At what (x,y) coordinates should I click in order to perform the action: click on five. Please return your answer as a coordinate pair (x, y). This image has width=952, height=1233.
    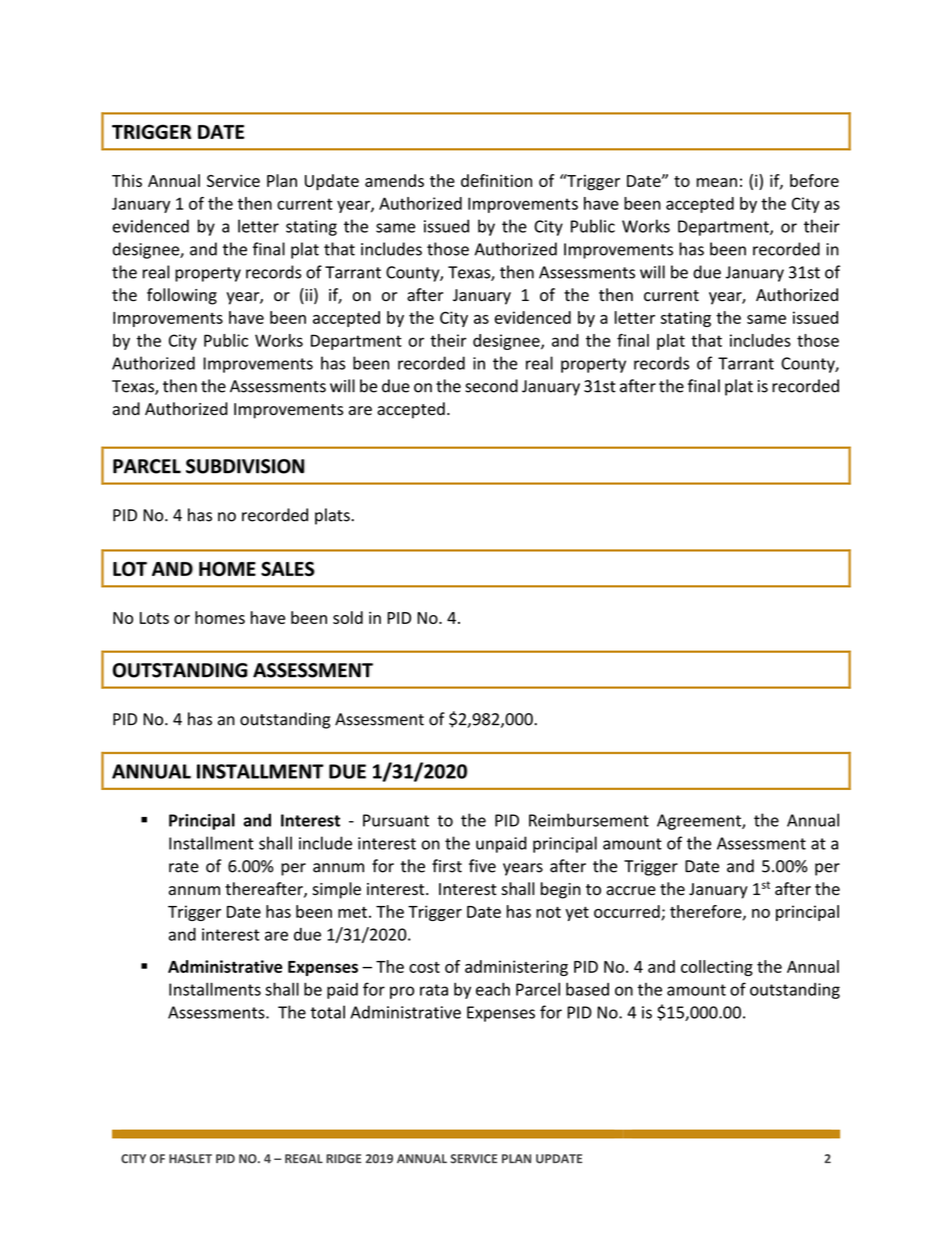
    Looking at the image, I should click on (482, 866).
